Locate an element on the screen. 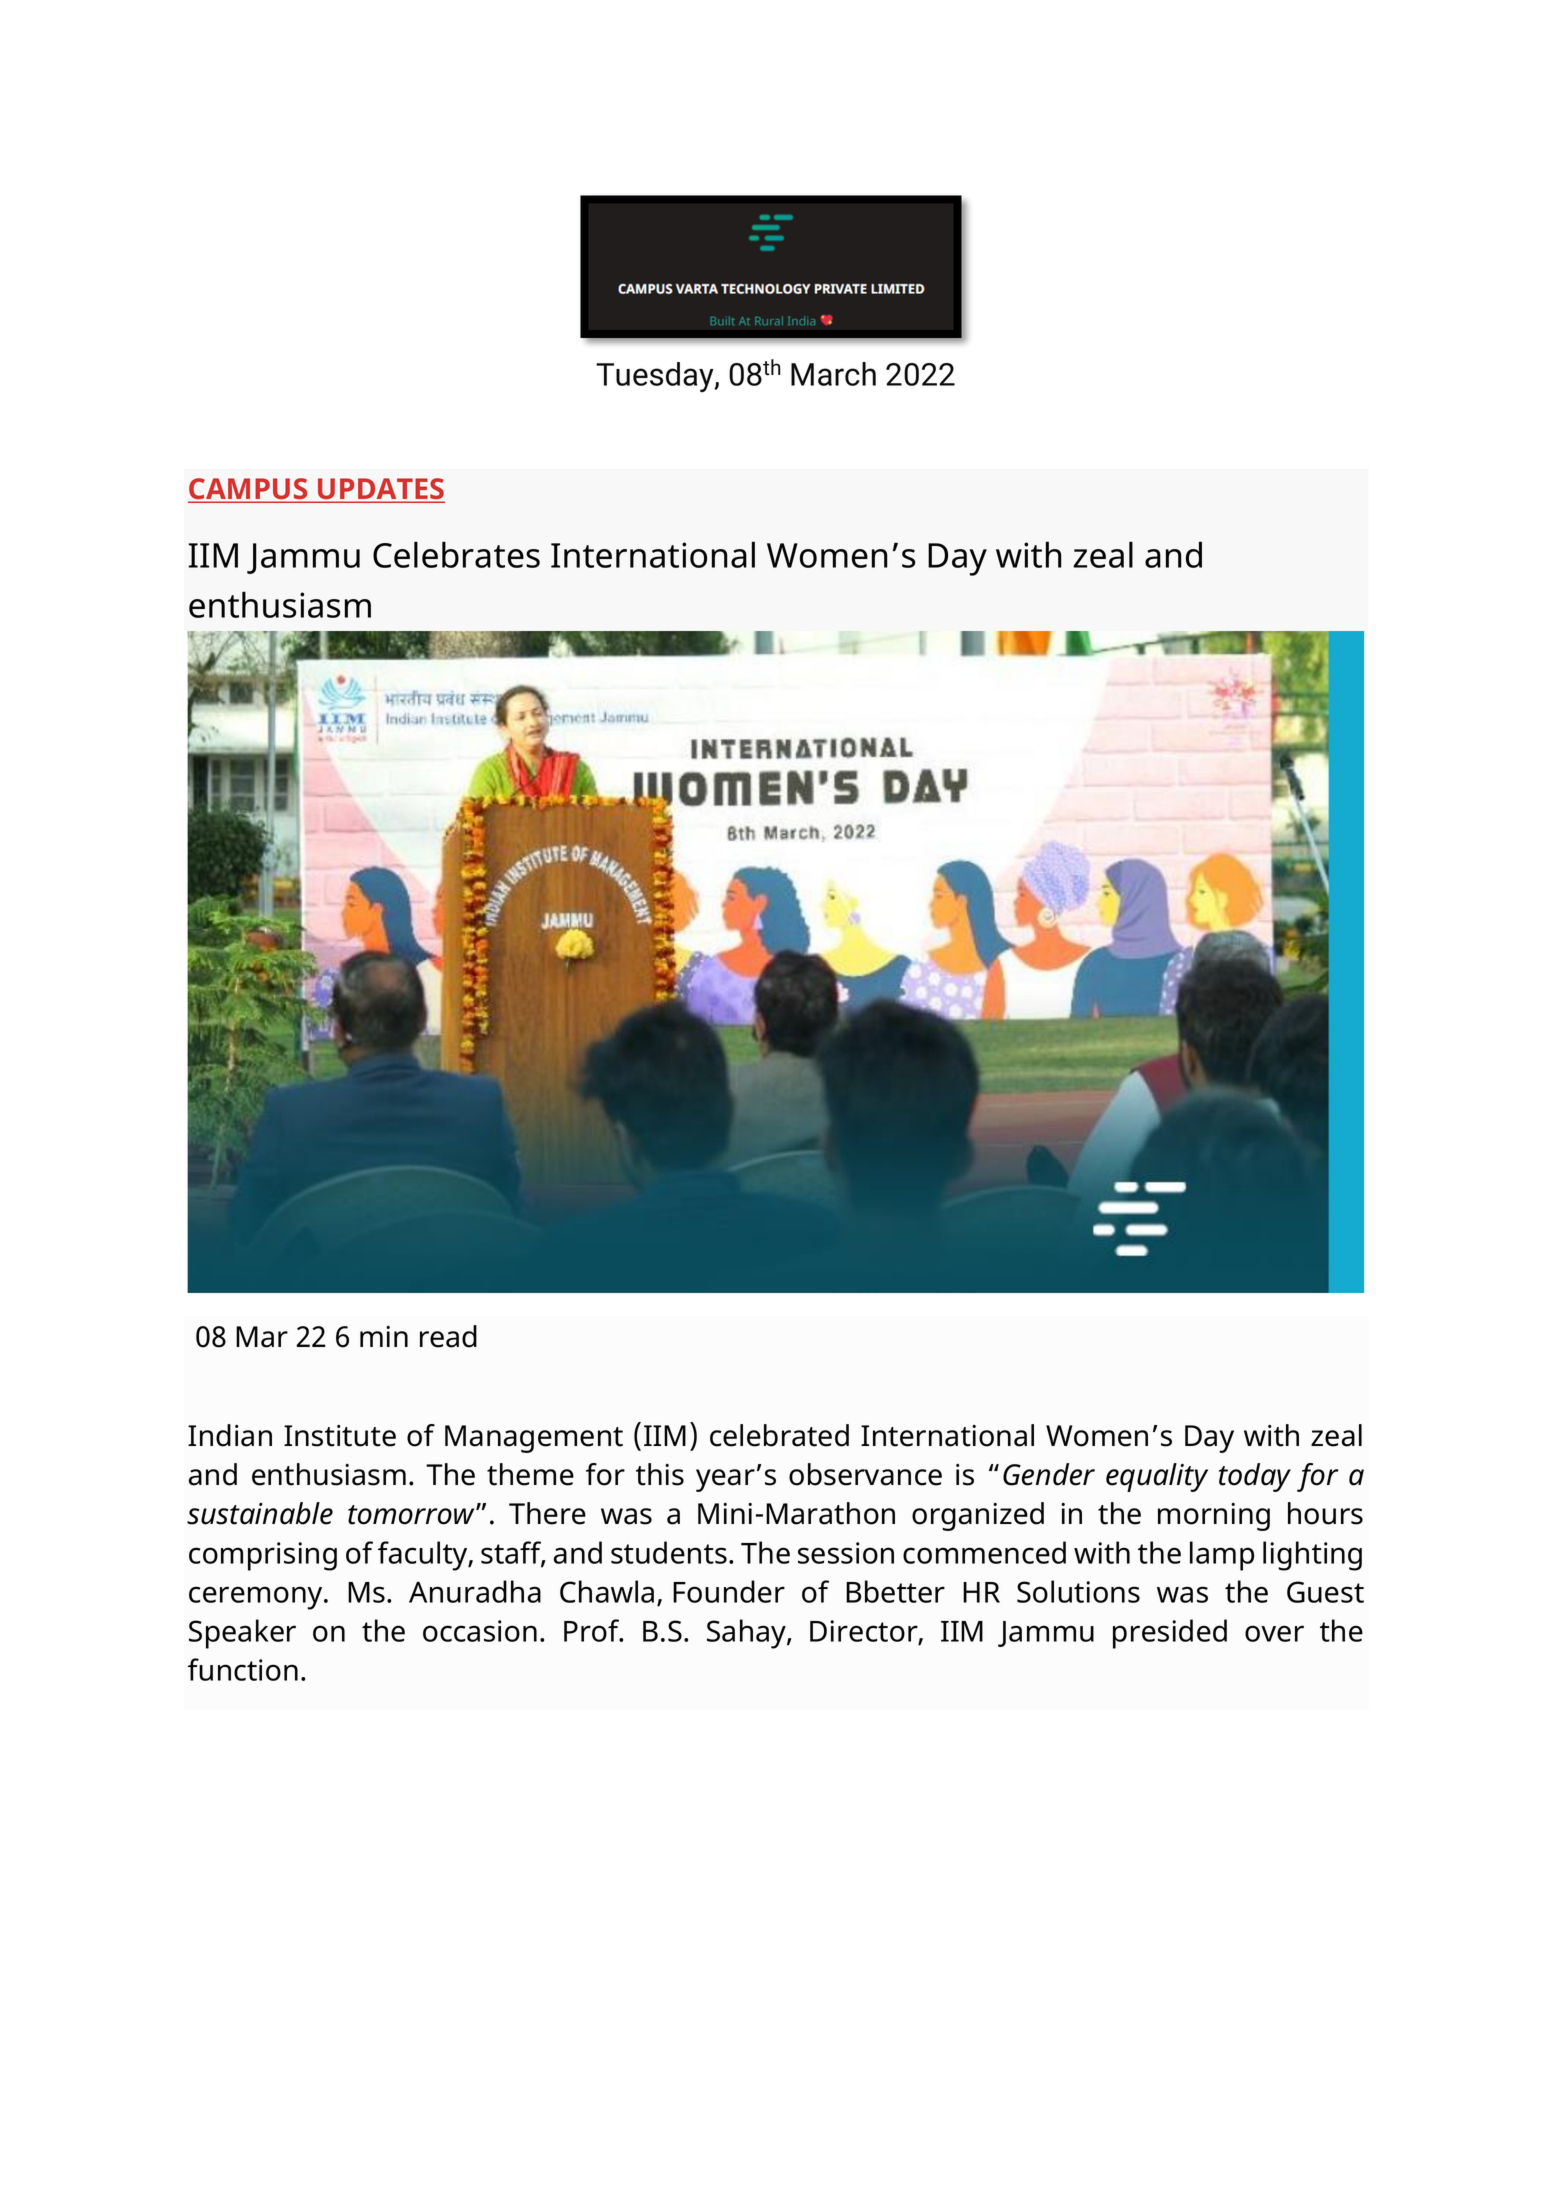  equality is located at coordinates (1157, 1477).
